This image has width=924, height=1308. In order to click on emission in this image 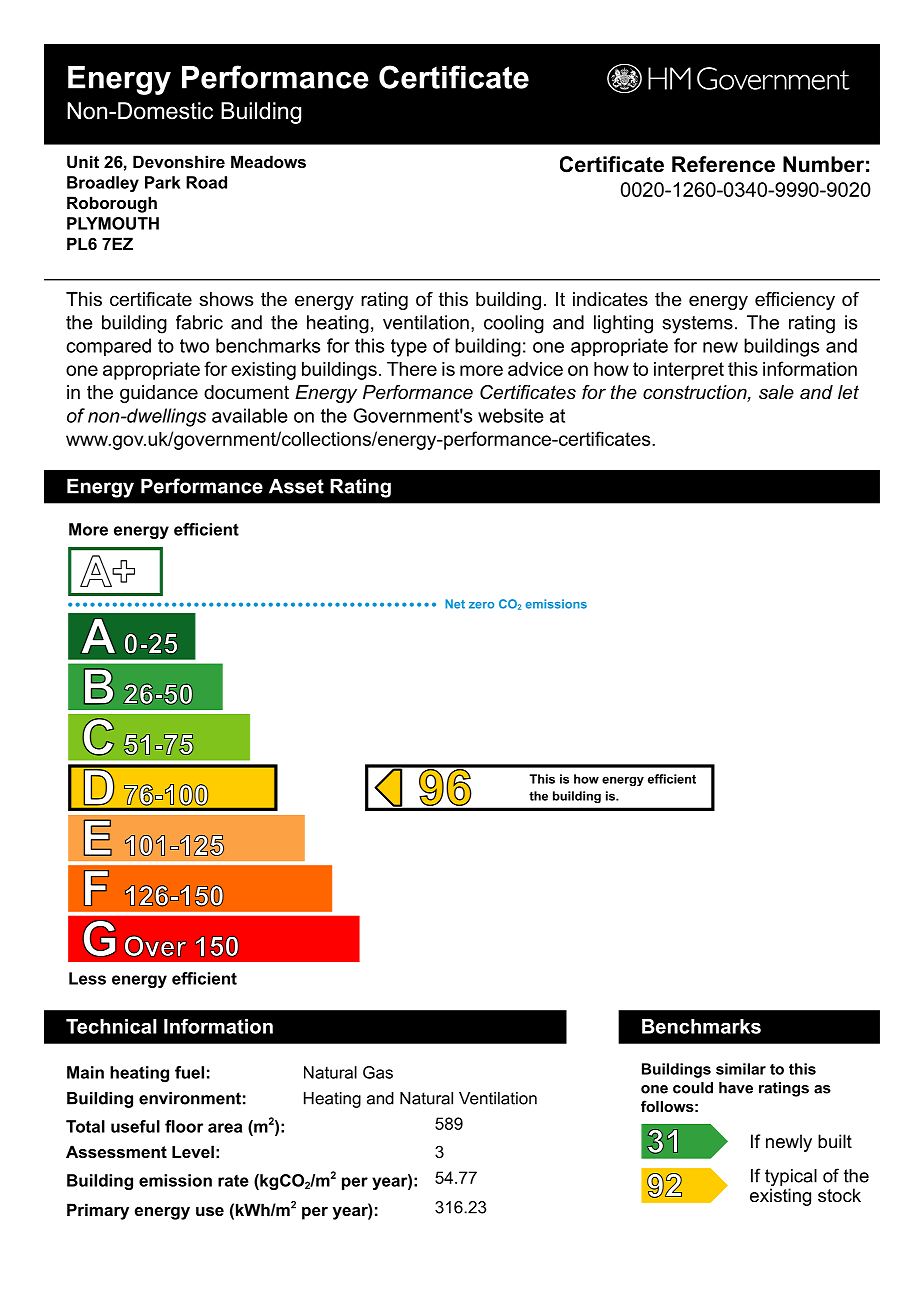, I will do `click(175, 1180)`.
